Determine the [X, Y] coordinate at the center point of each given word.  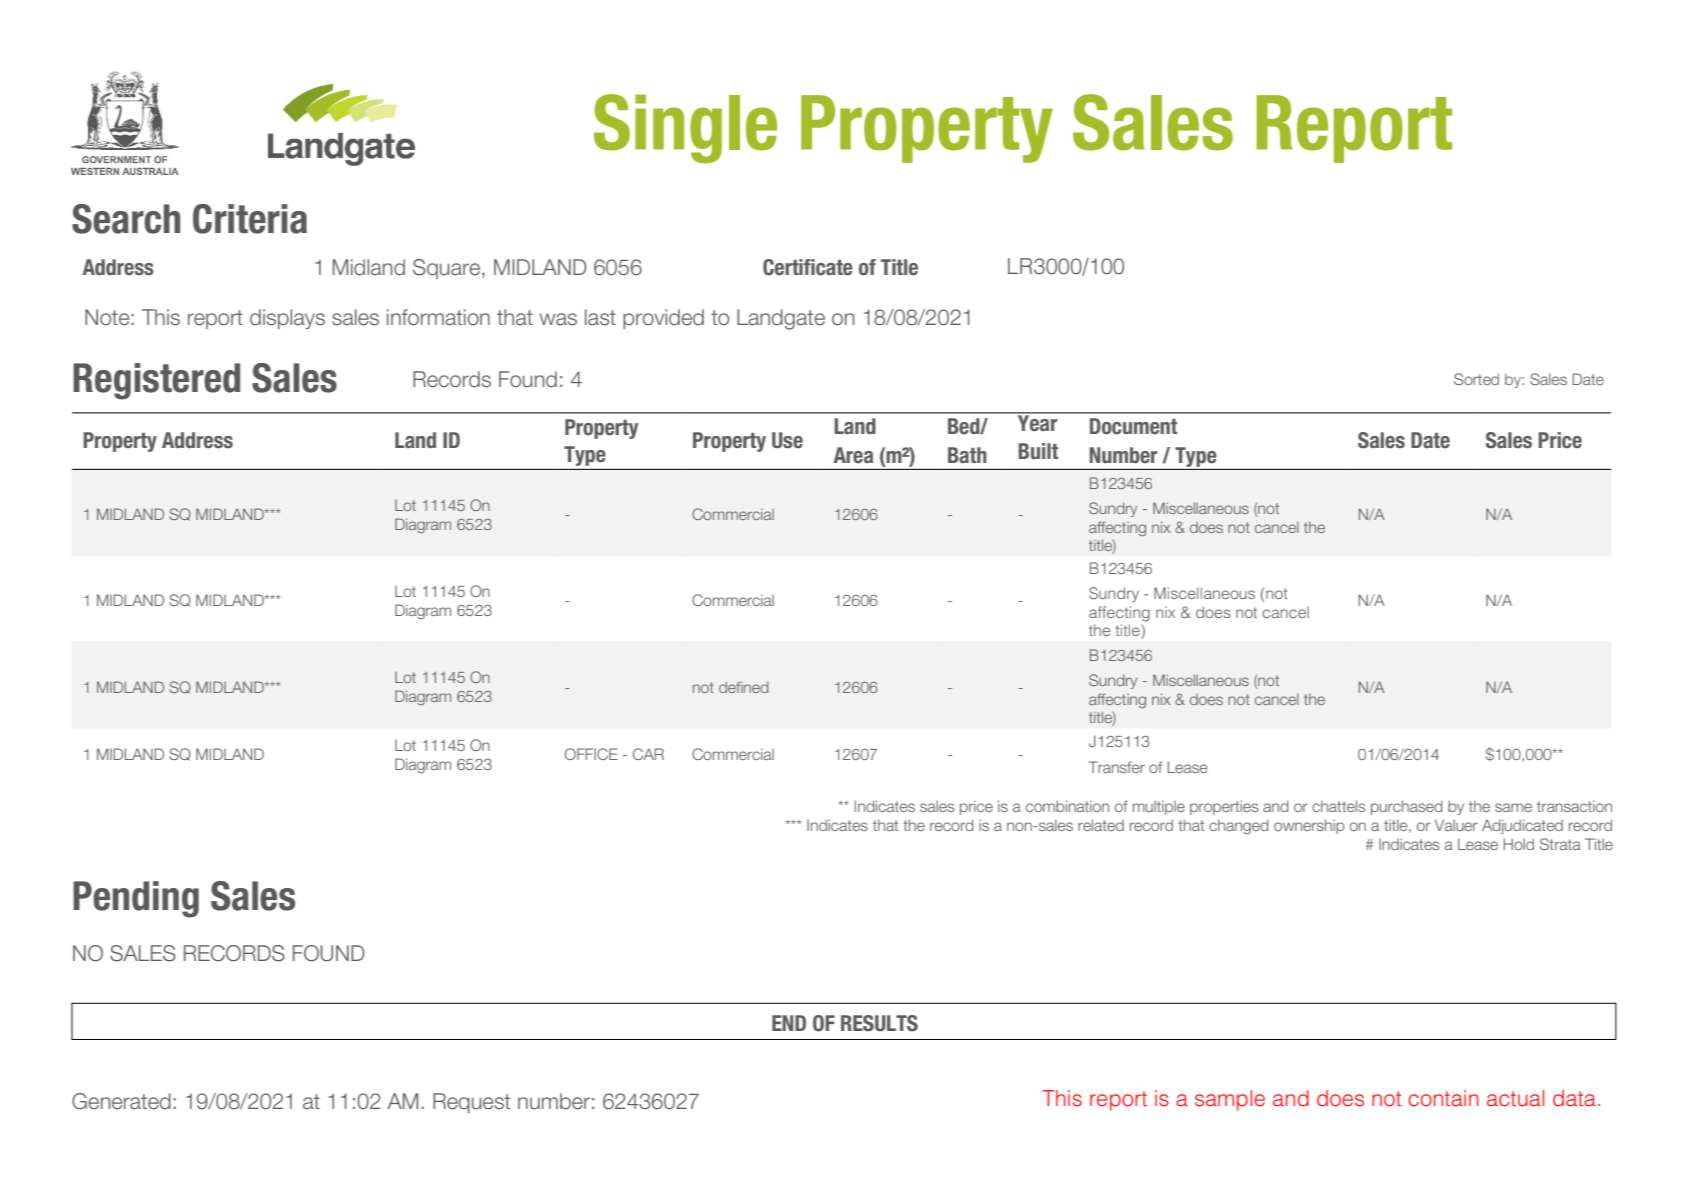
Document [1133, 426]
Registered [156, 381]
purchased [1407, 807]
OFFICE [591, 754]
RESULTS [879, 1023]
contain [1443, 1098]
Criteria [250, 219]
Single [685, 129]
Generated [121, 1101]
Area [853, 455]
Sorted [1476, 379]
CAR [648, 754]
